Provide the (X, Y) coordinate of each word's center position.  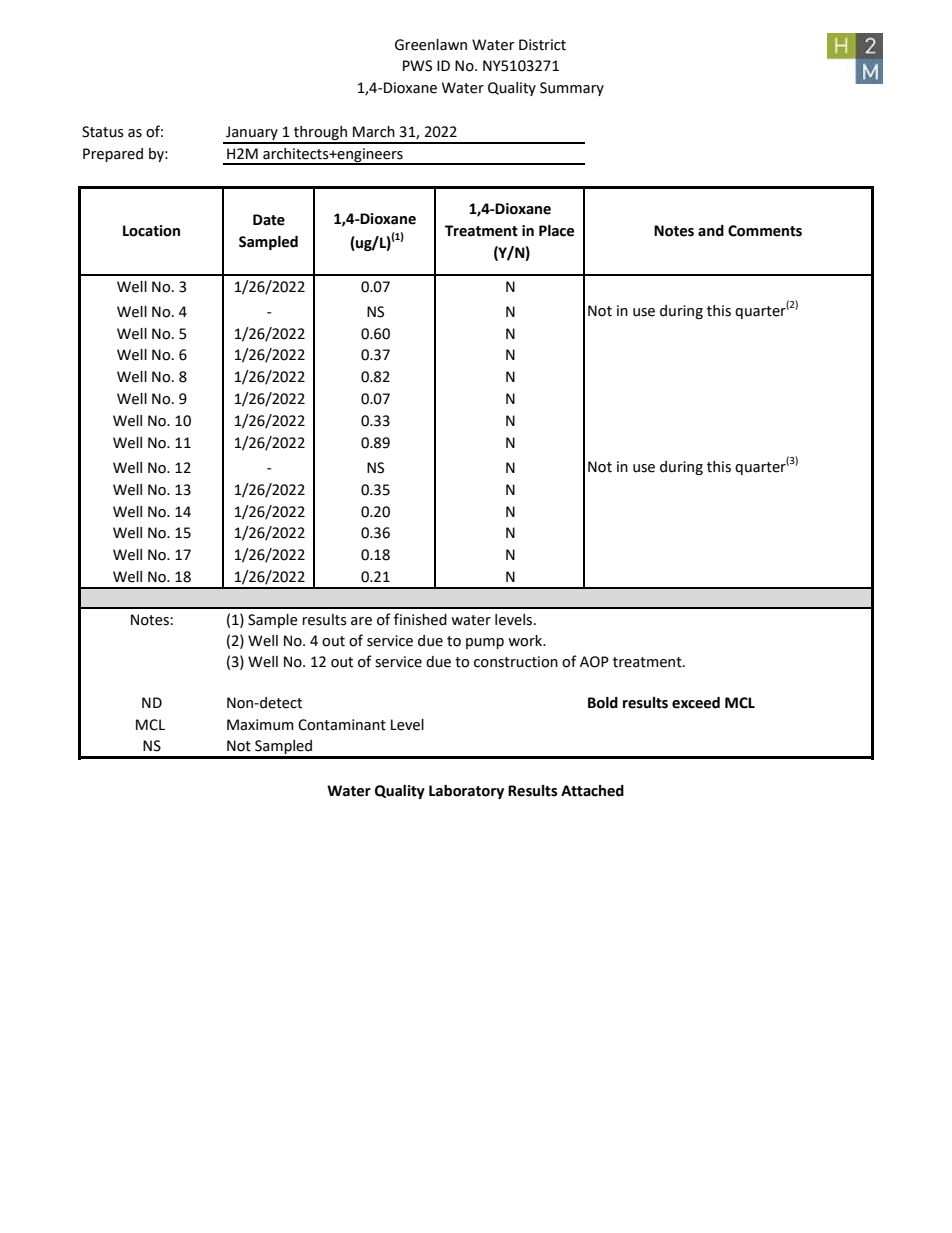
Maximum (260, 725)
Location (151, 231)
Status (103, 132)
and (711, 231)
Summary (572, 89)
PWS (417, 66)
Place (556, 231)
